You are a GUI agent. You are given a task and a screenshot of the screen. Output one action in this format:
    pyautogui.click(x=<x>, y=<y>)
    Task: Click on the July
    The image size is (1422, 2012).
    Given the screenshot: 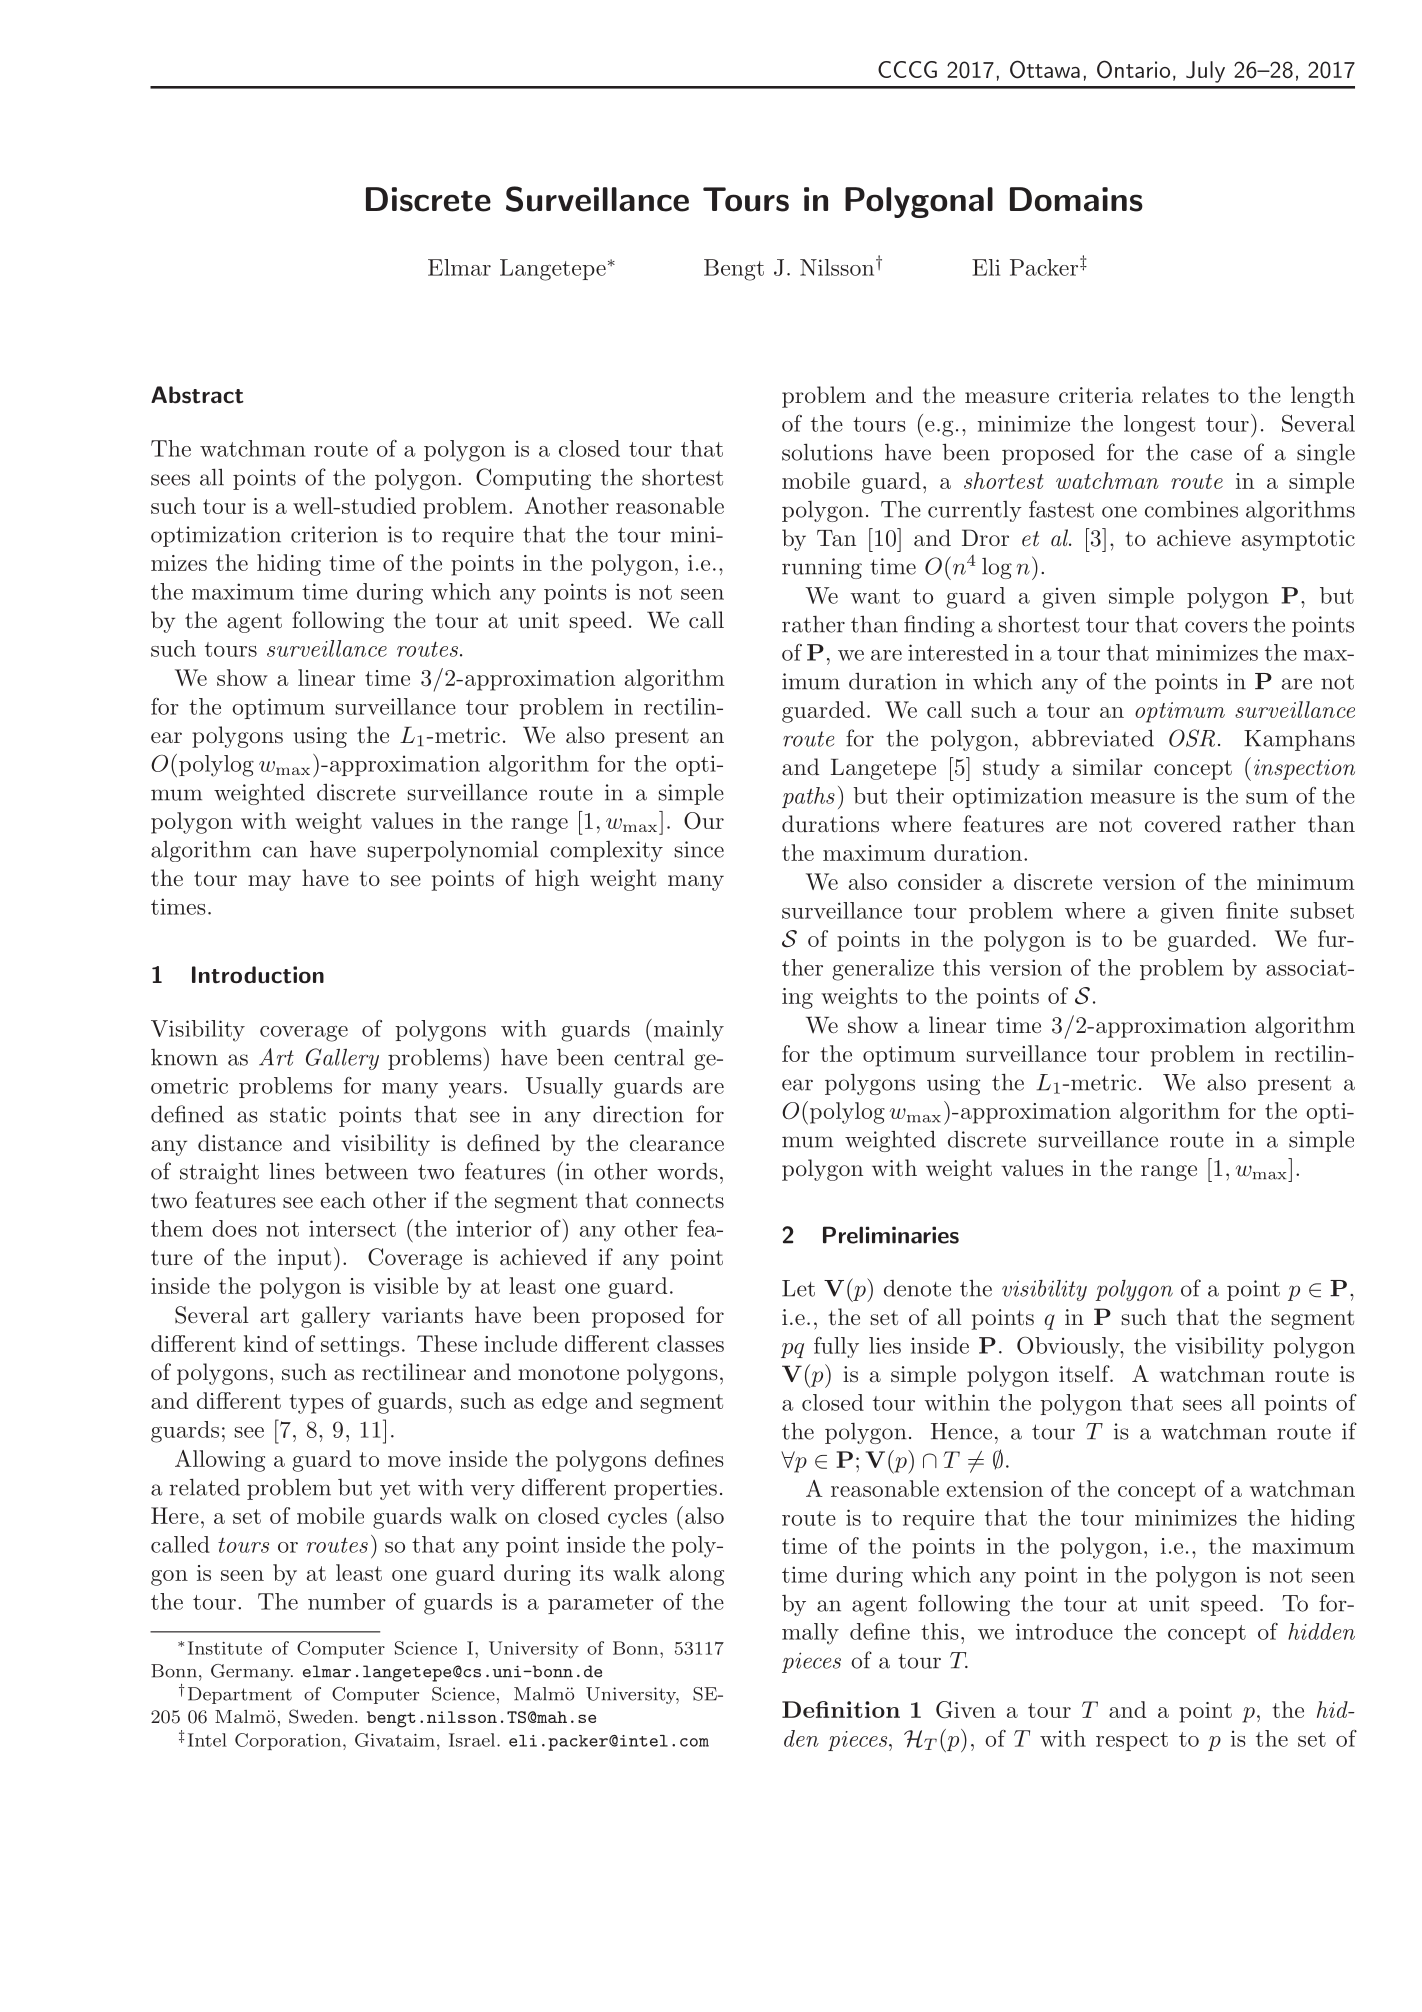 What is the action you would take?
    pyautogui.click(x=1205, y=72)
